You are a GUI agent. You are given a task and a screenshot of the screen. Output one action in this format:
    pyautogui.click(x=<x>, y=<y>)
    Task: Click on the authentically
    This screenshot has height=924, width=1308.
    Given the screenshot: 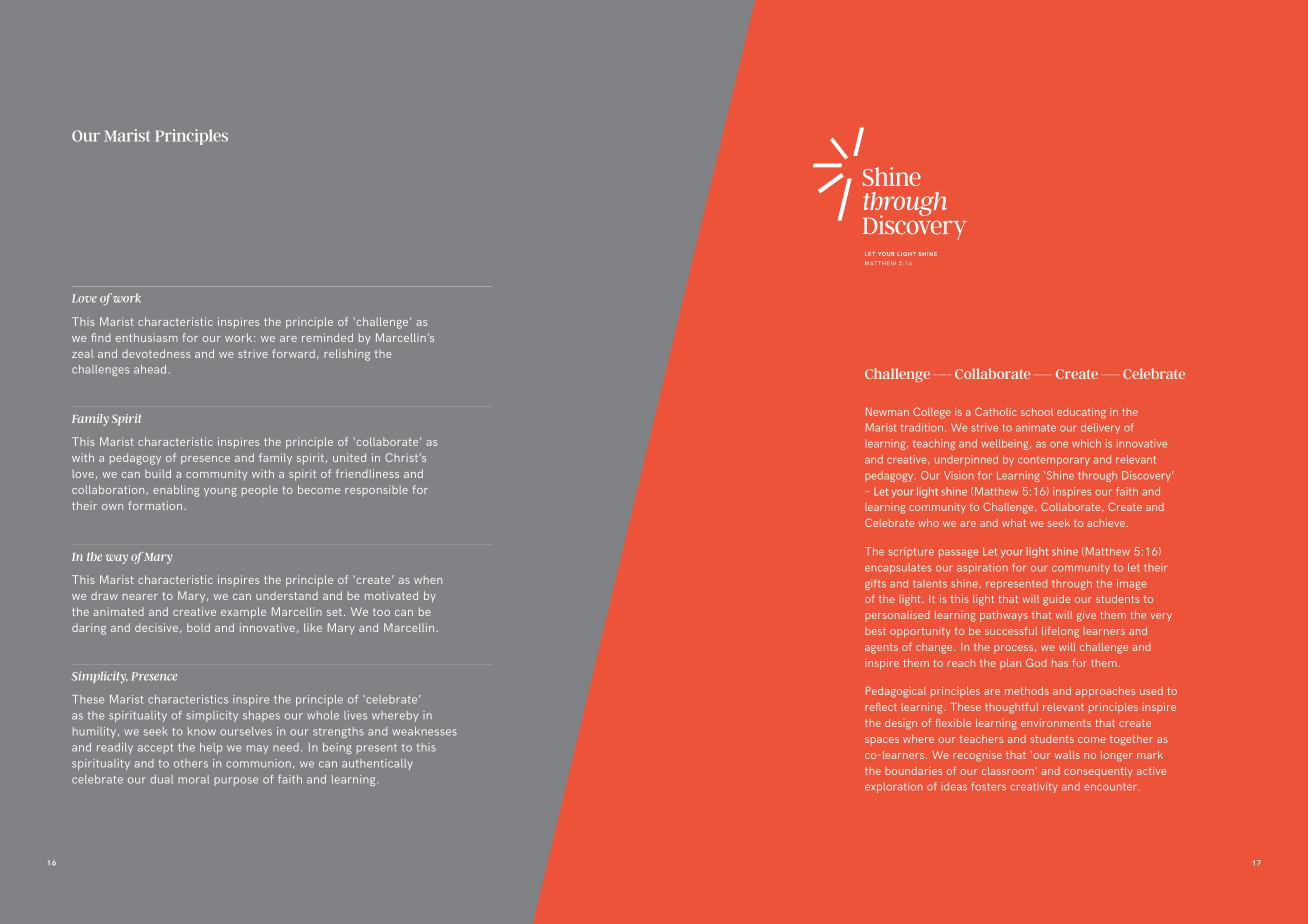 What is the action you would take?
    pyautogui.click(x=377, y=764)
